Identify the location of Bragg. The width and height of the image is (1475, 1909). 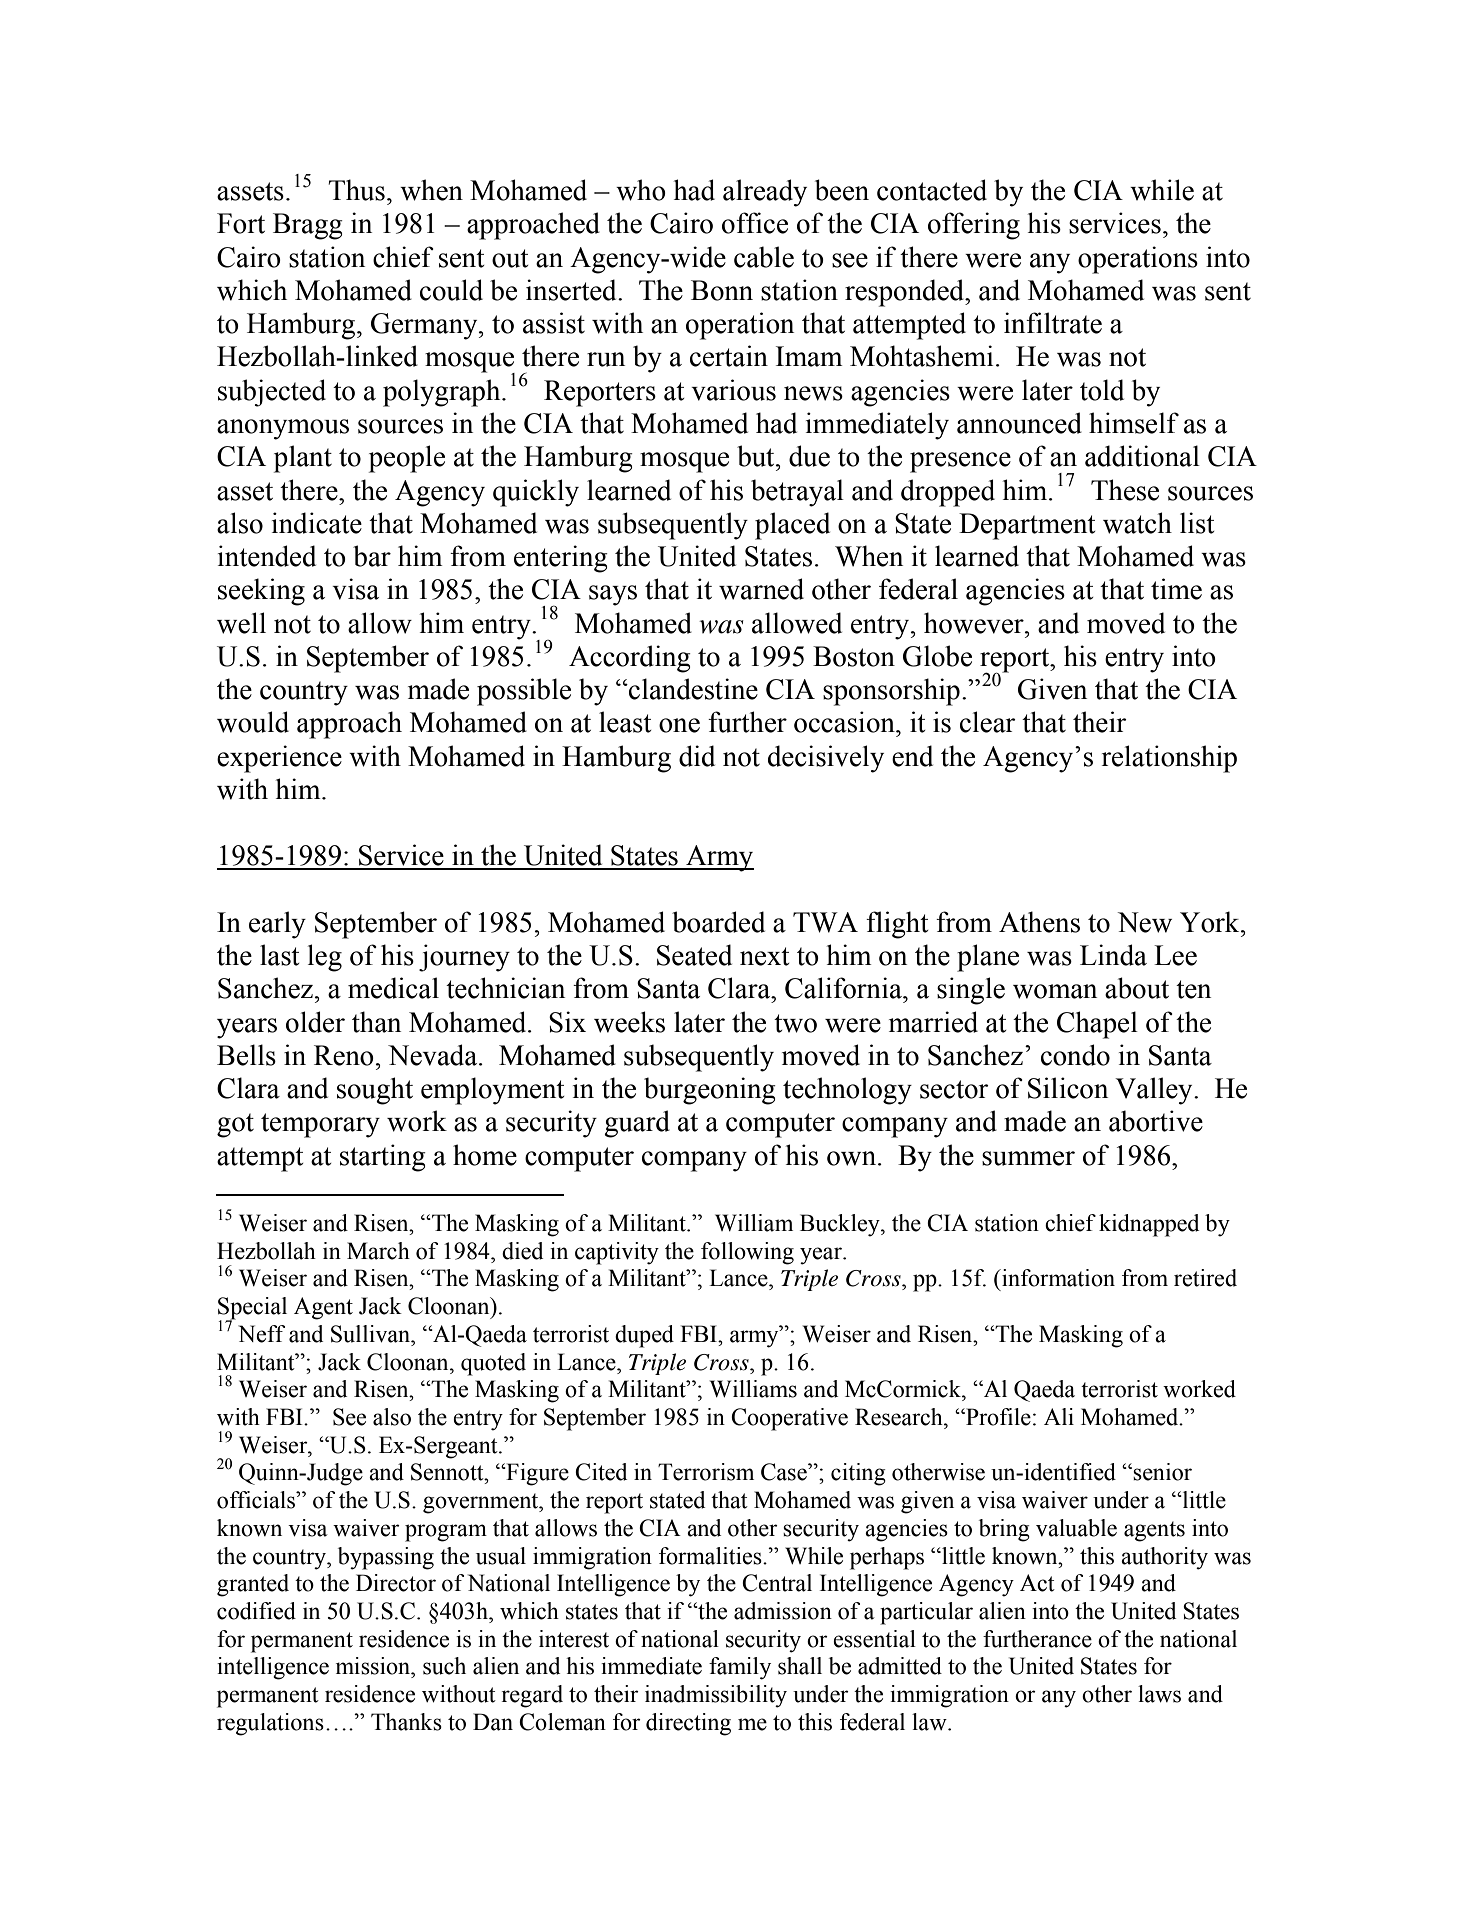
(308, 226).
